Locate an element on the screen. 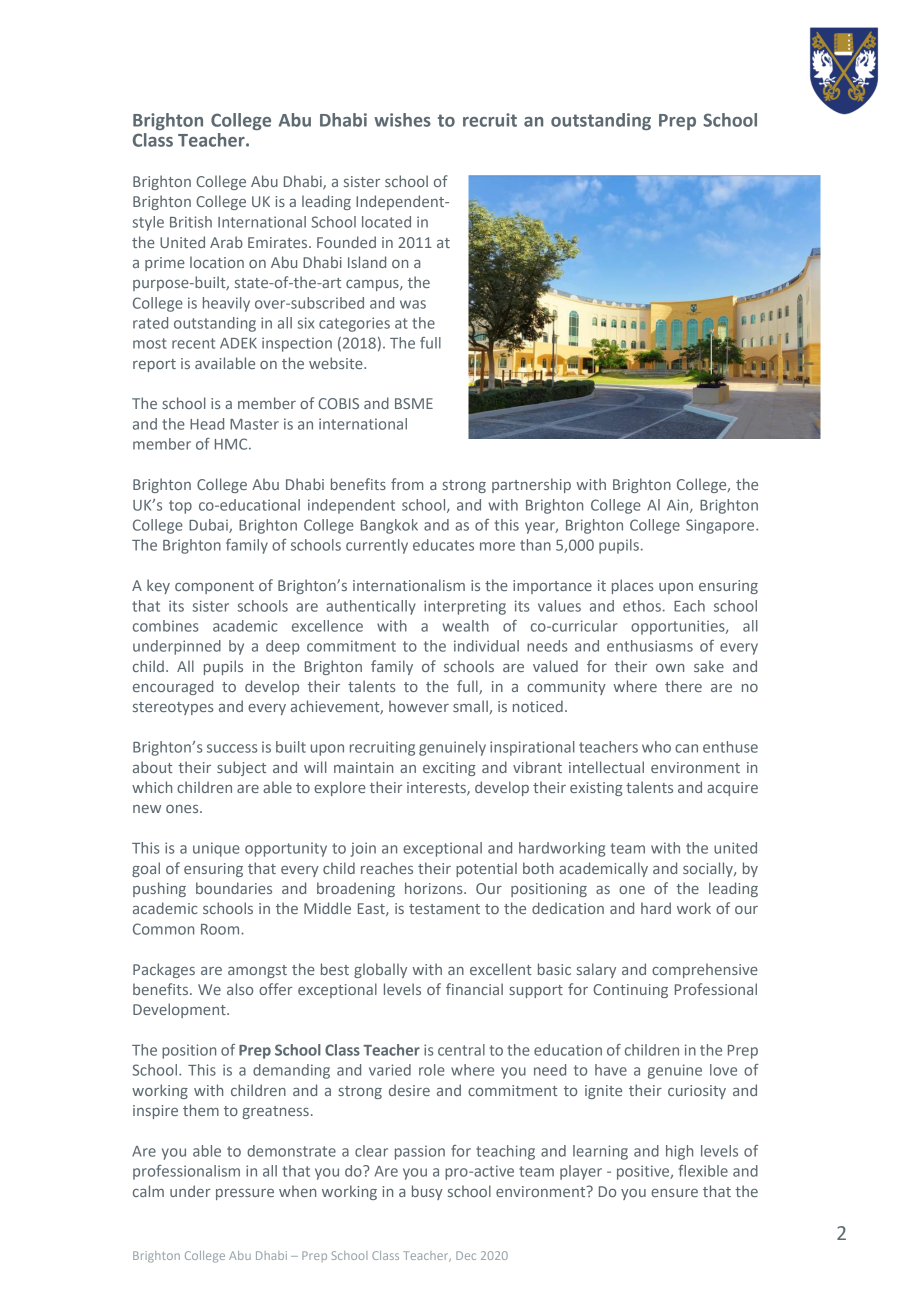 This screenshot has width=924, height=1308. wishes is located at coordinates (402, 120).
